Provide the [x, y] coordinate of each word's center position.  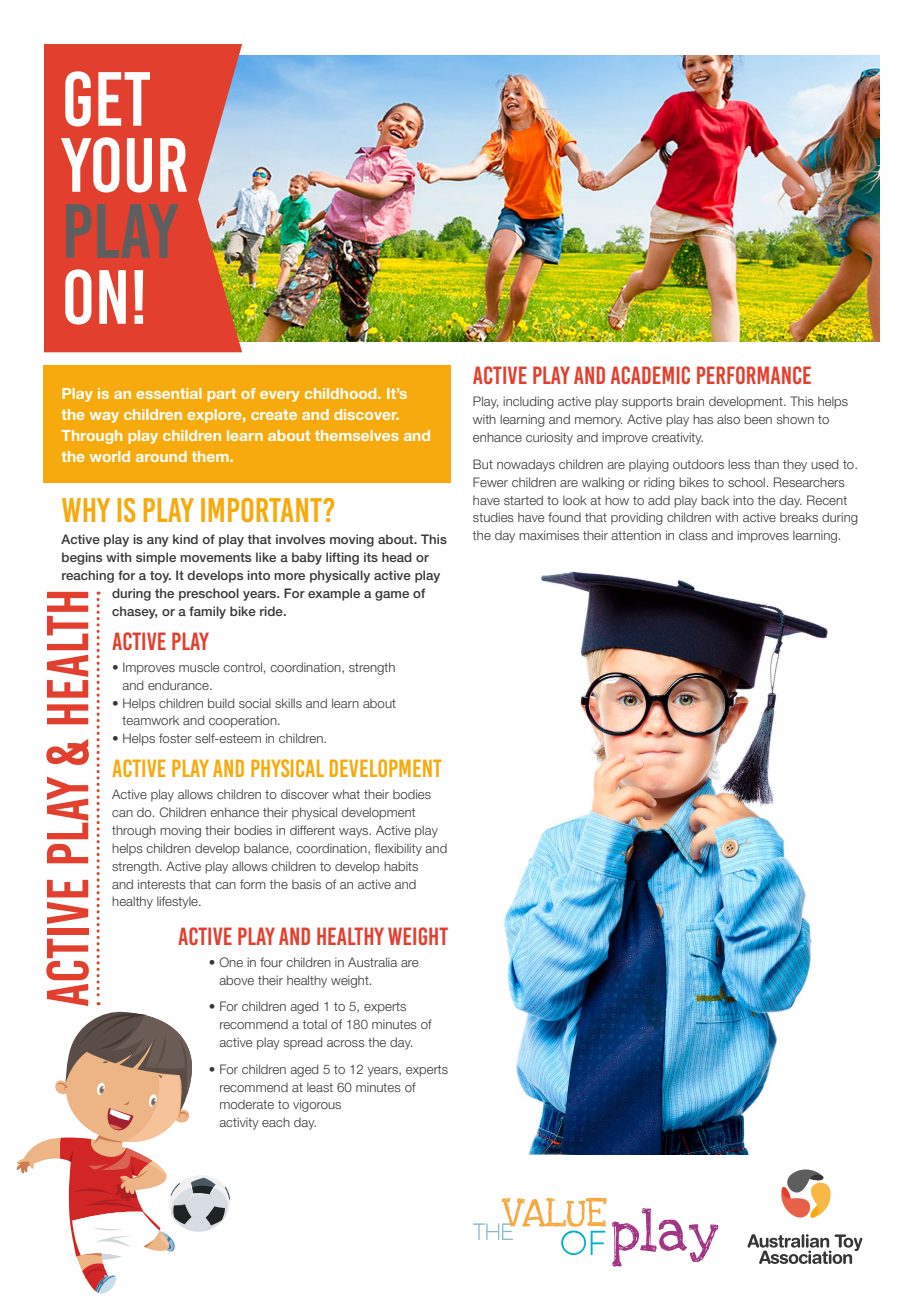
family [207, 612]
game [392, 596]
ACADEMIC [650, 375]
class [693, 535]
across [346, 1043]
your [124, 165]
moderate [247, 1104]
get [107, 99]
